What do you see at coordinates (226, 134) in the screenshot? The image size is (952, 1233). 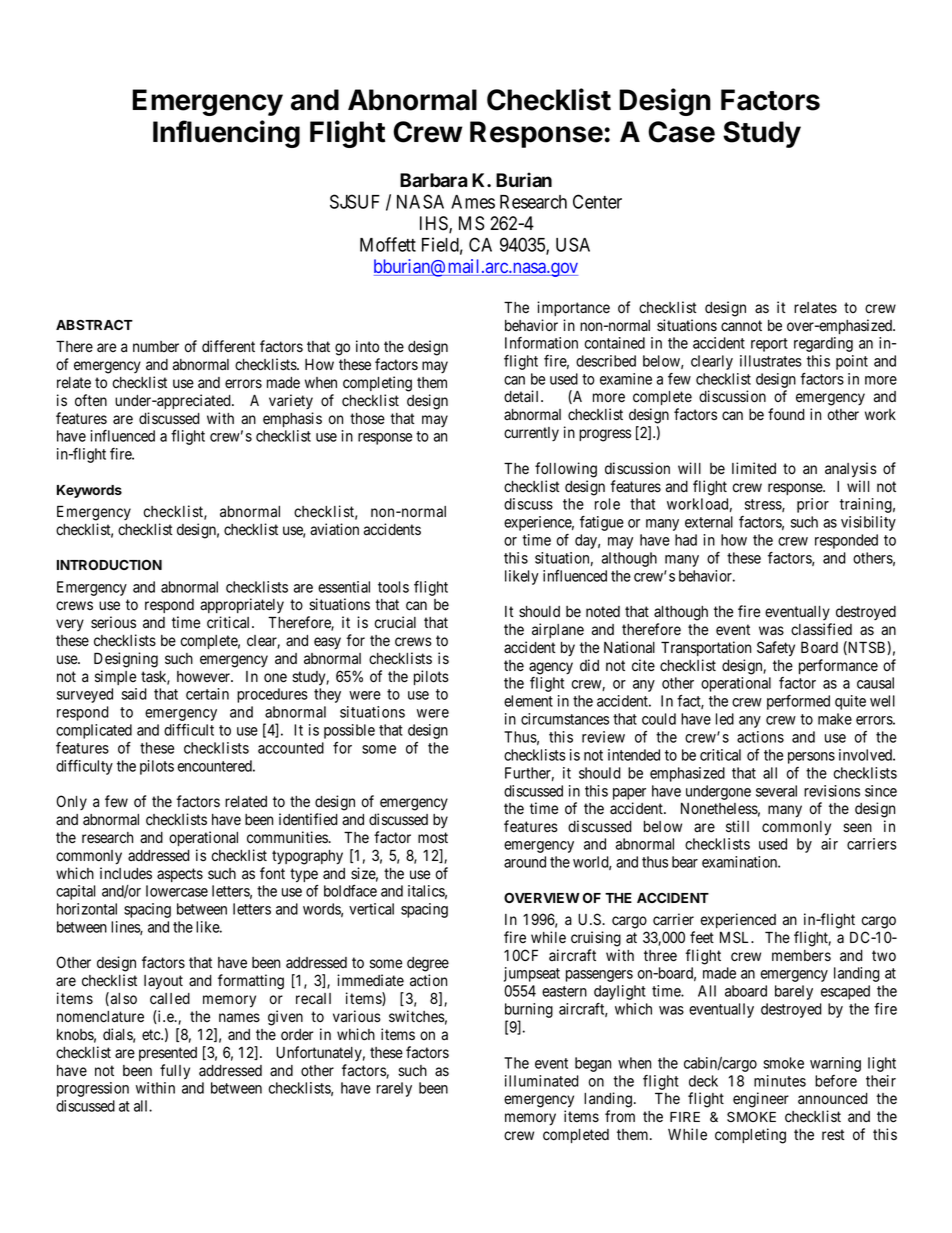 I see `Influencing` at bounding box center [226, 134].
